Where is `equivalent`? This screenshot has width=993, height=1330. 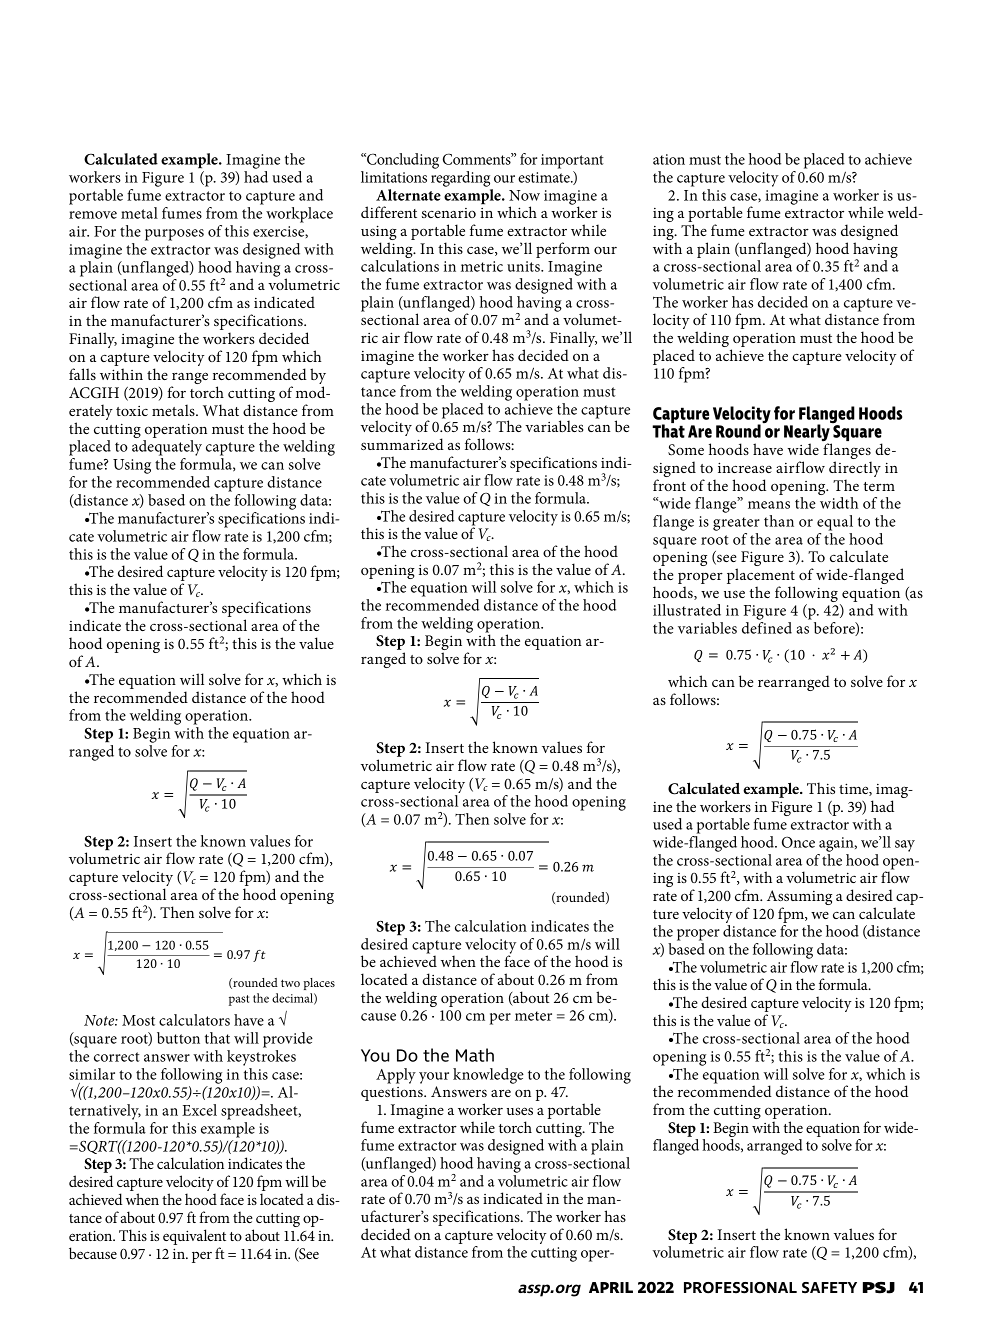 equivalent is located at coordinates (194, 1237).
